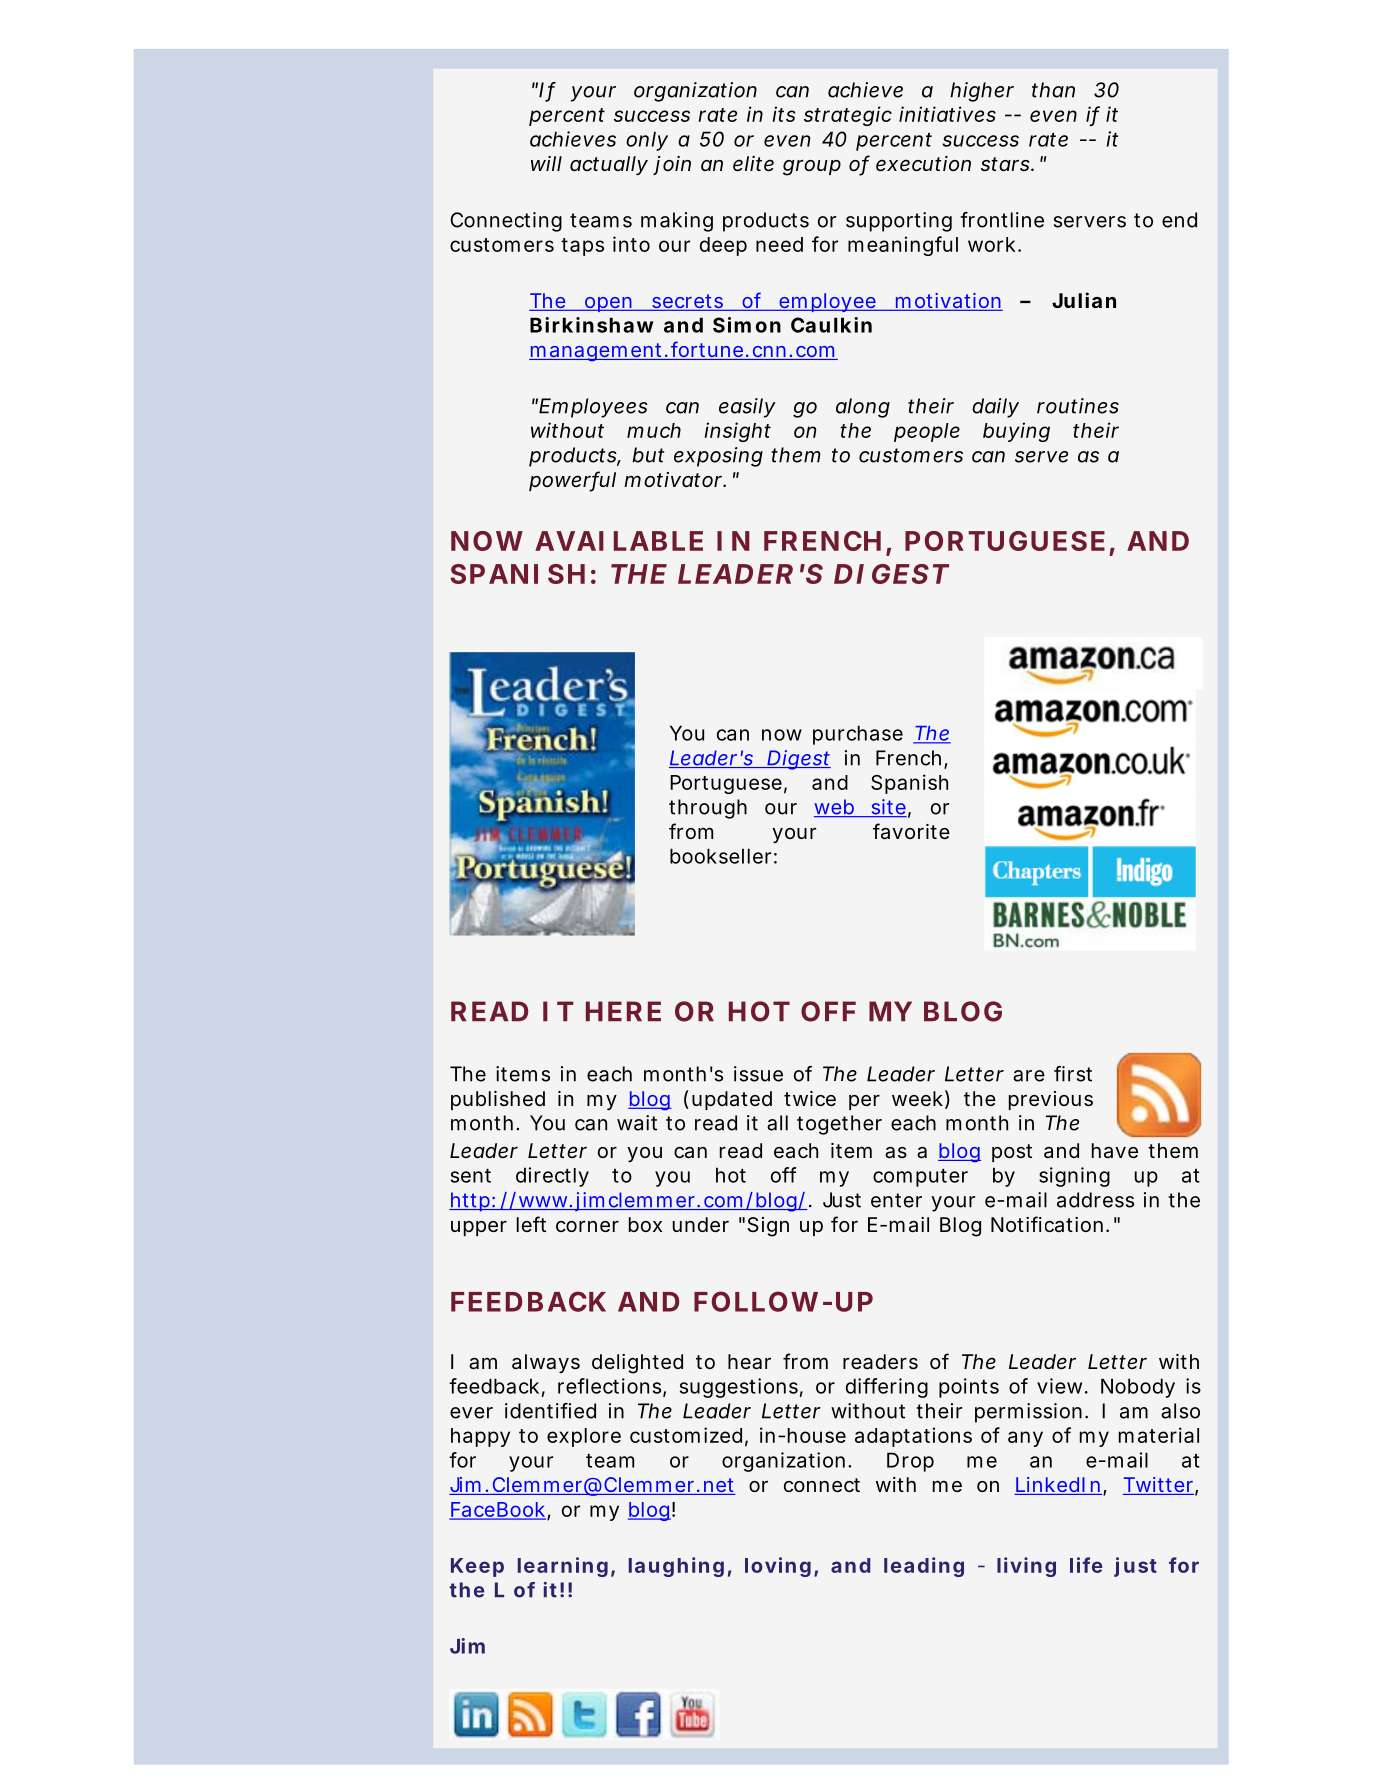 This document has height=1782, width=1377. Describe the element at coordinates (858, 735) in the document. I see `purchase` at that location.
